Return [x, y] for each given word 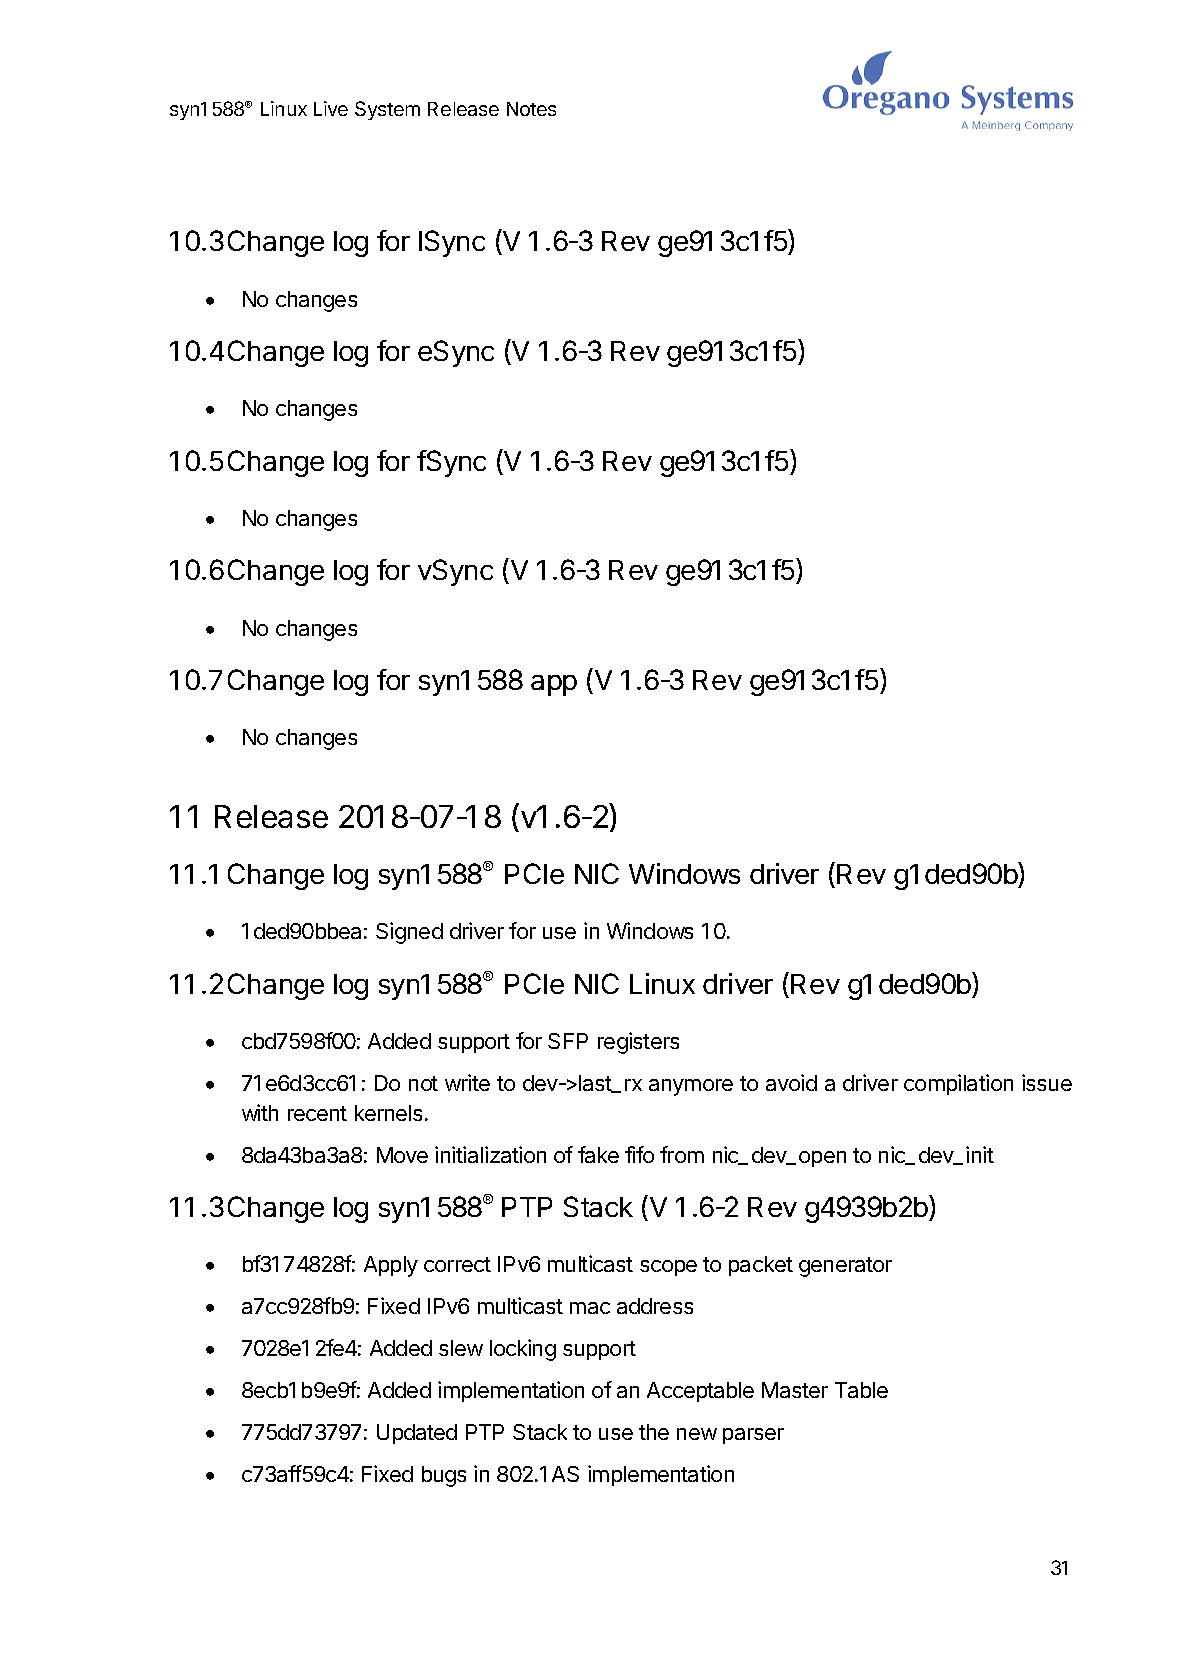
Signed [409, 933]
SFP [568, 1041]
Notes [531, 109]
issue [1047, 1082]
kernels [388, 1113]
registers [638, 1043]
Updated [417, 1434]
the [654, 1432]
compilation [958, 1084]
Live [331, 108]
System [387, 110]
